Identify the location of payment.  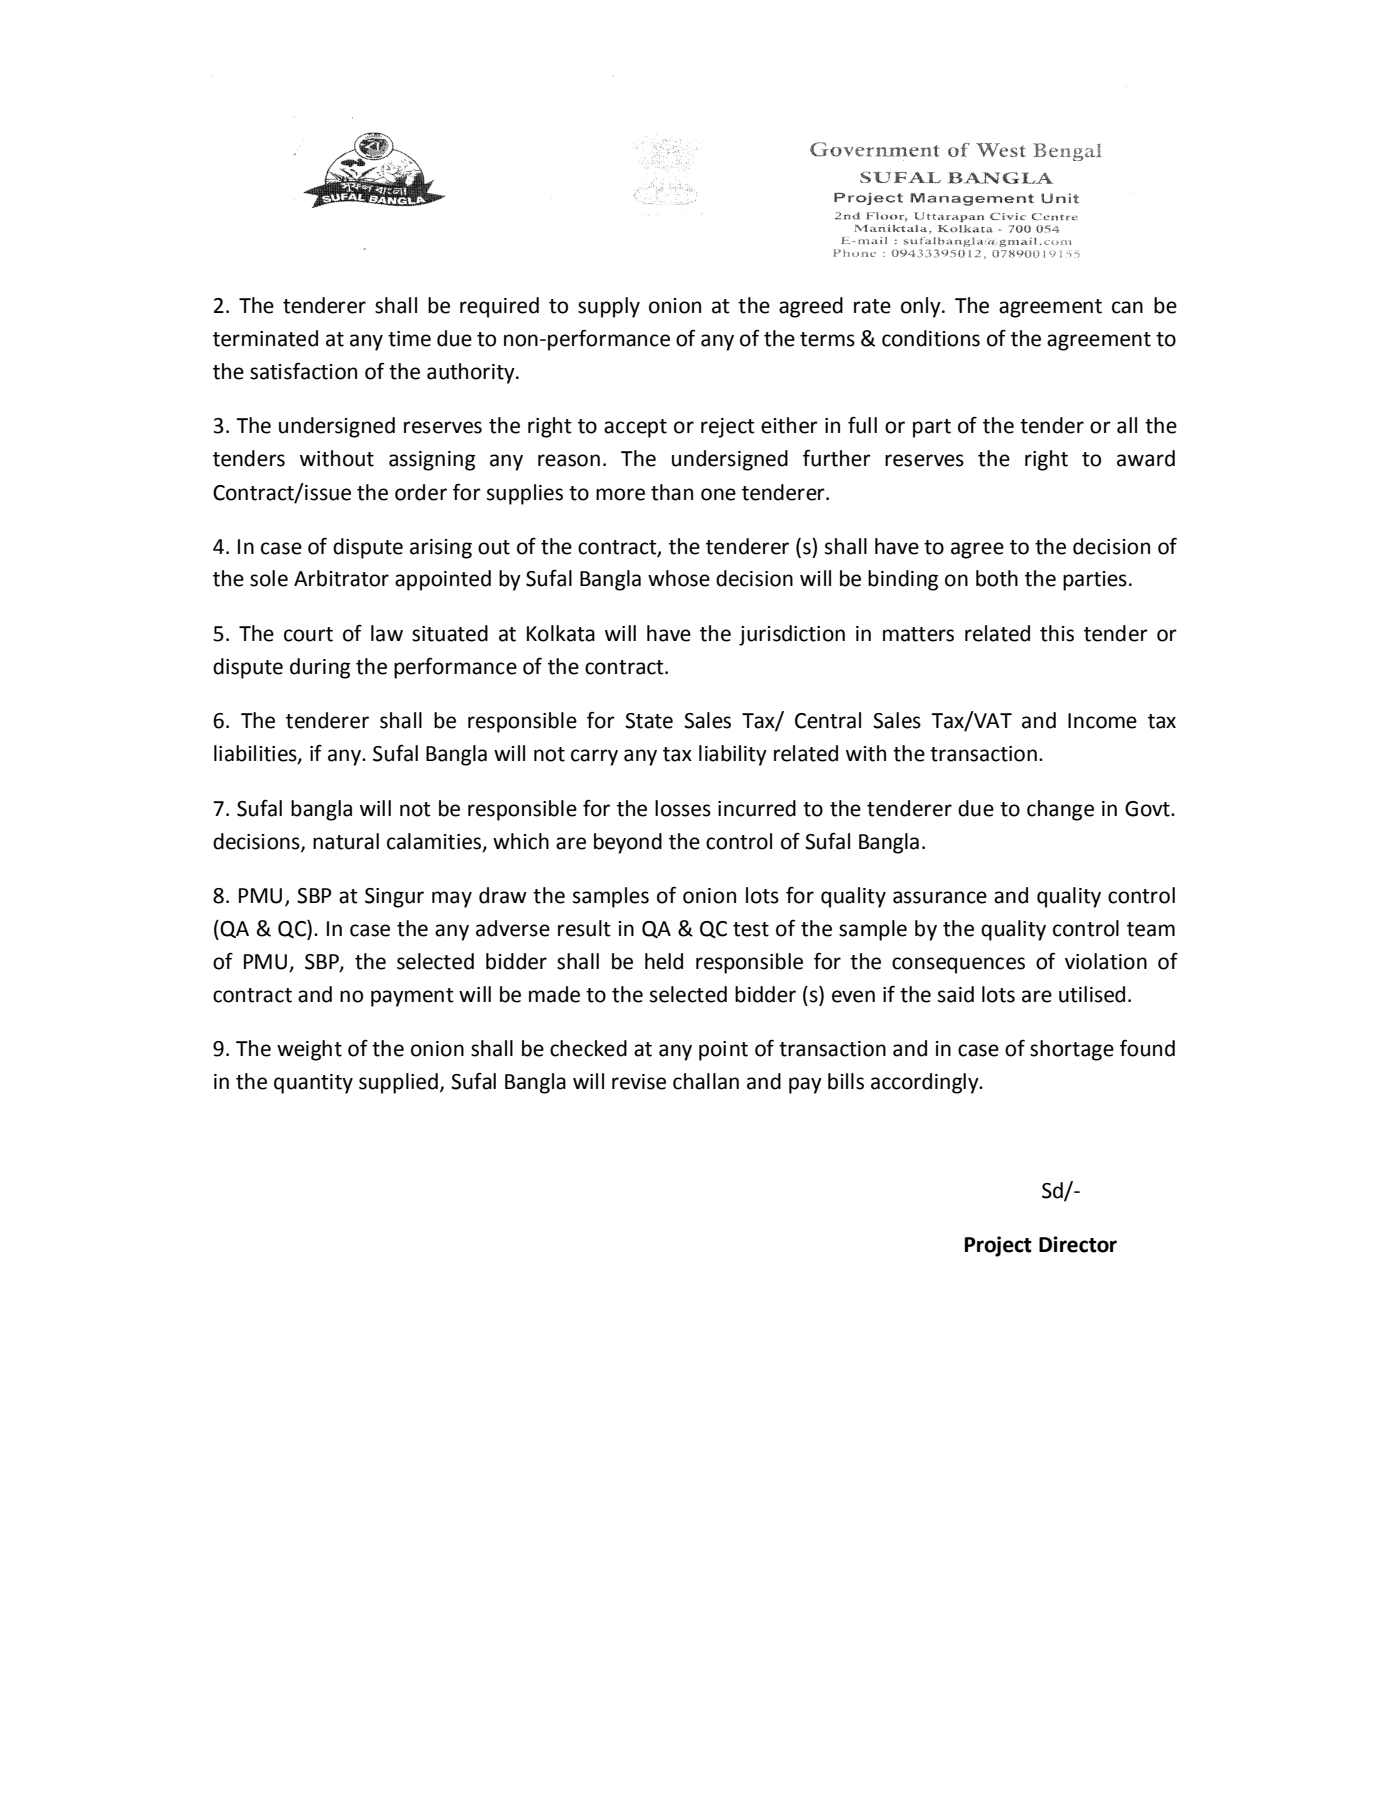
(412, 997).
